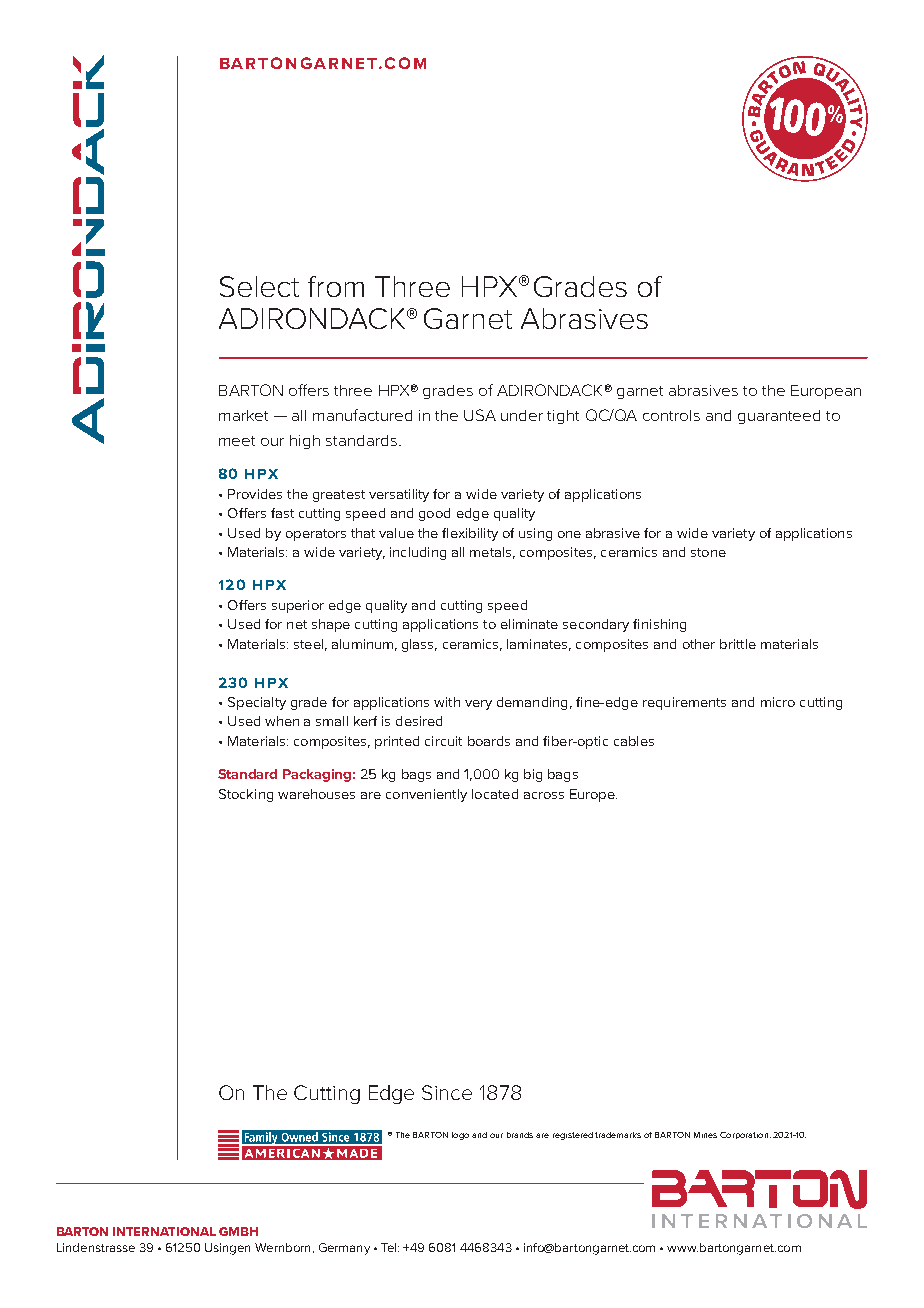  What do you see at coordinates (238, 1231) in the document?
I see `GMBH` at bounding box center [238, 1231].
